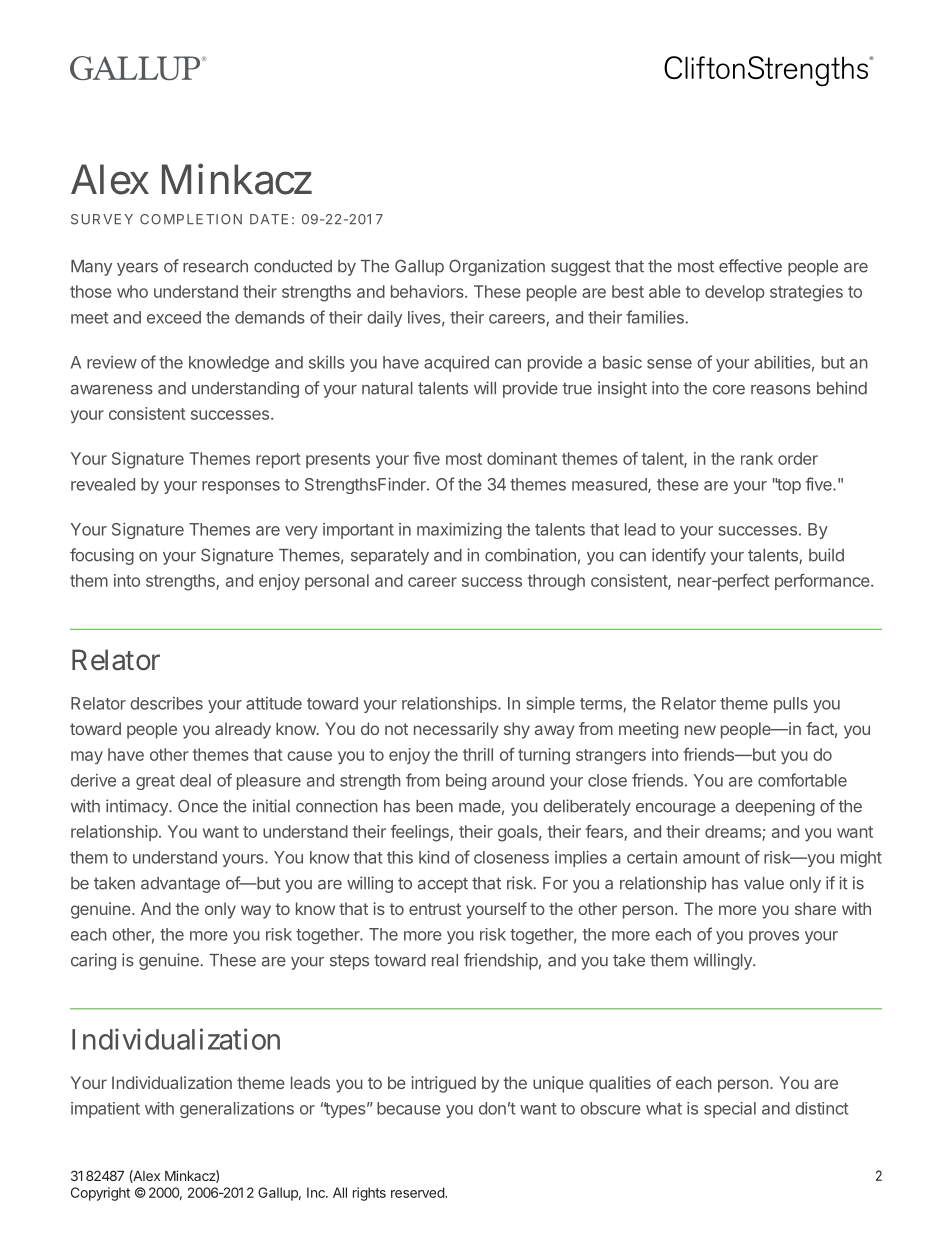 This screenshot has height=1233, width=952. What do you see at coordinates (791, 705) in the screenshot?
I see `pulls` at bounding box center [791, 705].
